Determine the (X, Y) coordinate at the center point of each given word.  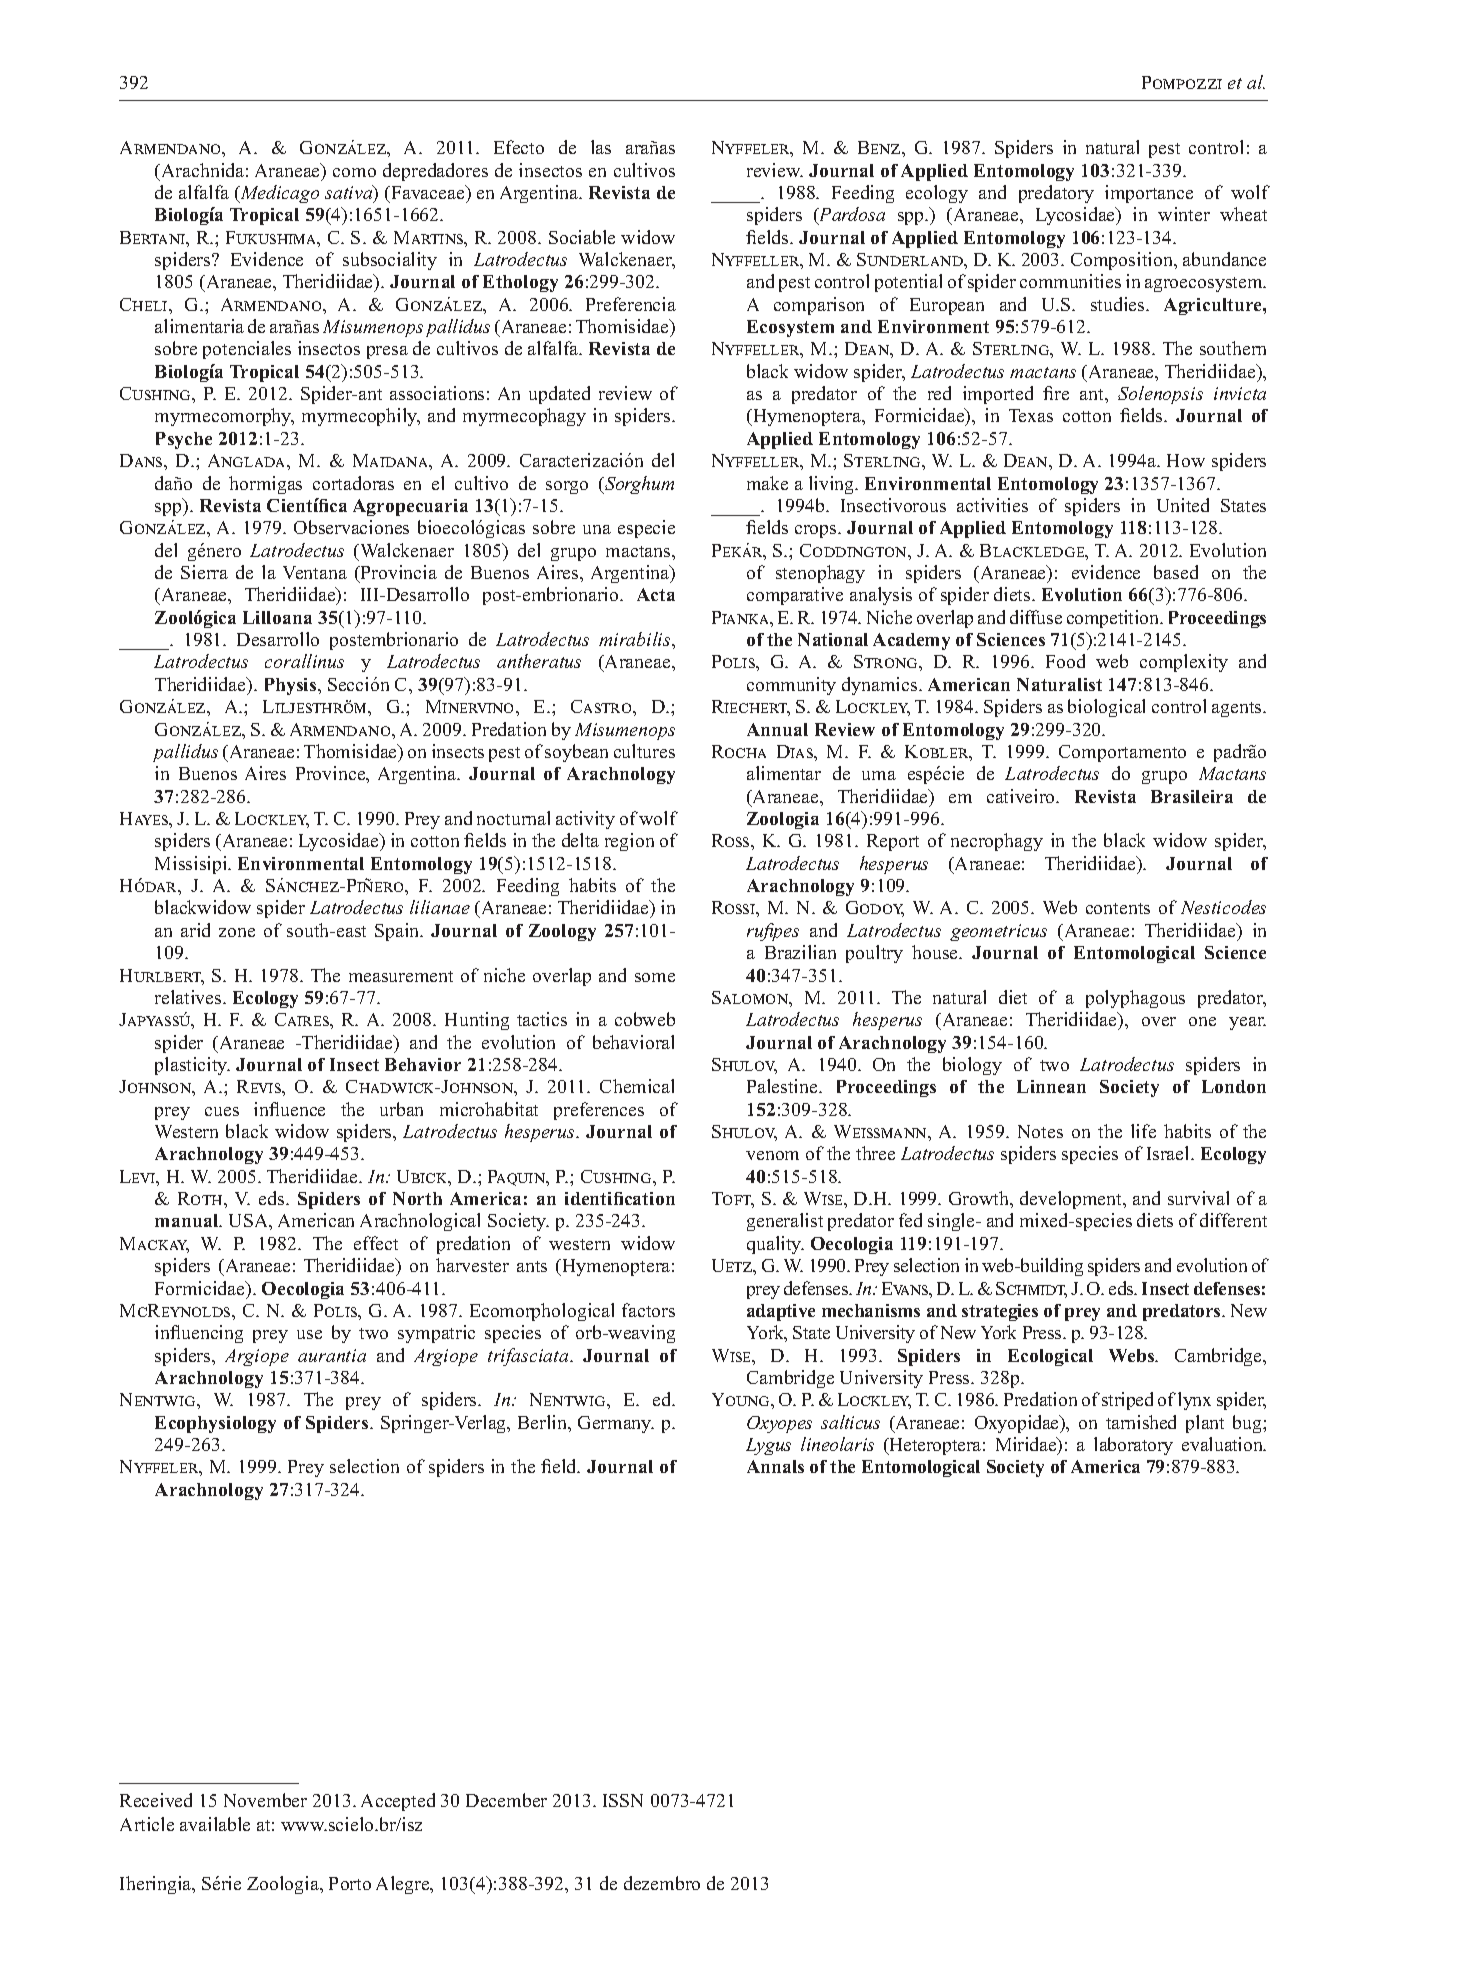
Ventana (315, 572)
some (655, 977)
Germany (616, 1424)
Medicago (278, 194)
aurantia (332, 1355)
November (265, 1800)
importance (1149, 194)
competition (1114, 619)
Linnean (1051, 1086)
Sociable (582, 237)
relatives (189, 997)
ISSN (623, 1800)
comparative (795, 596)
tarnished (1141, 1422)
